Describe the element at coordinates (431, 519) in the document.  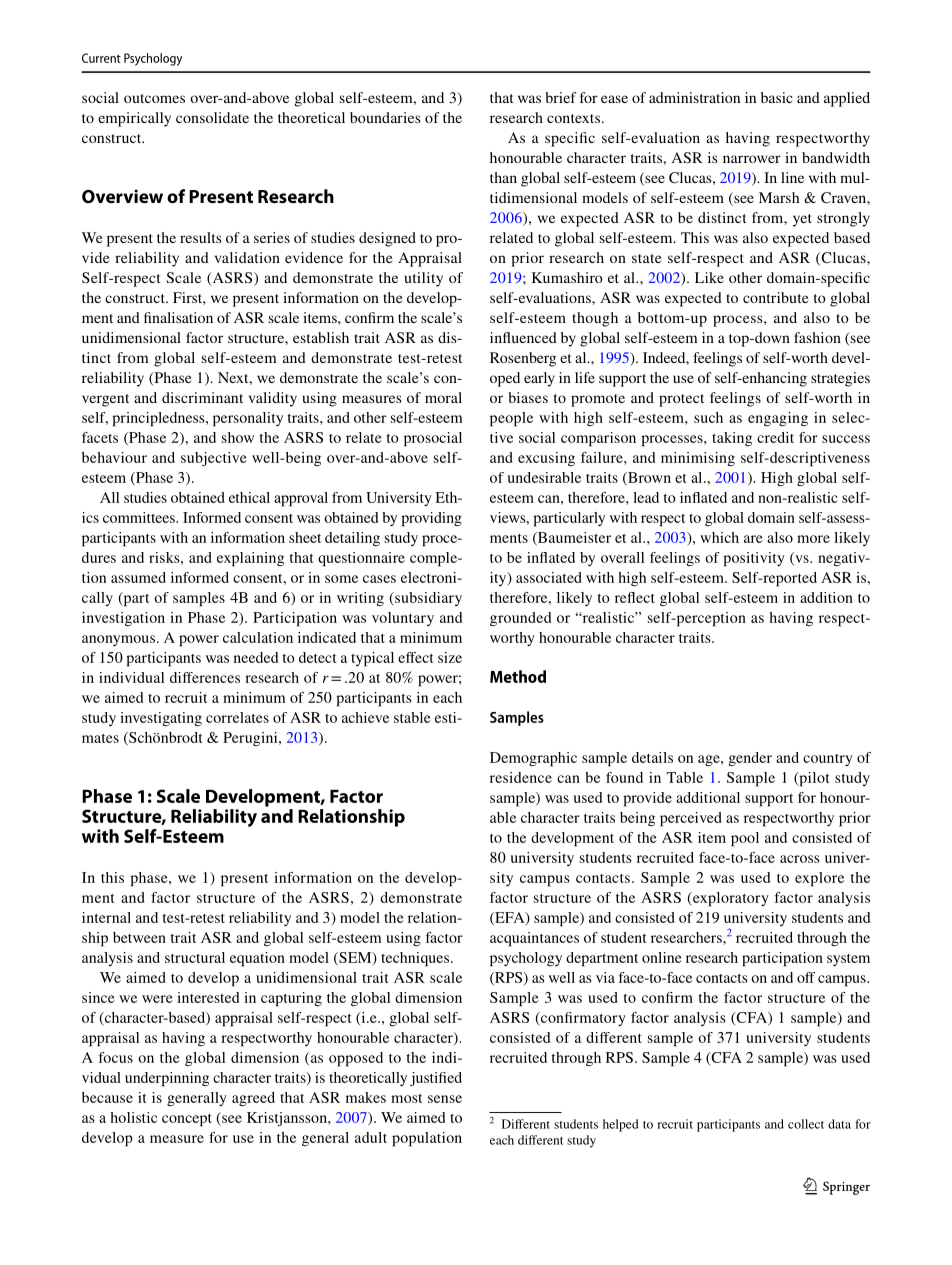
I see `providing` at that location.
